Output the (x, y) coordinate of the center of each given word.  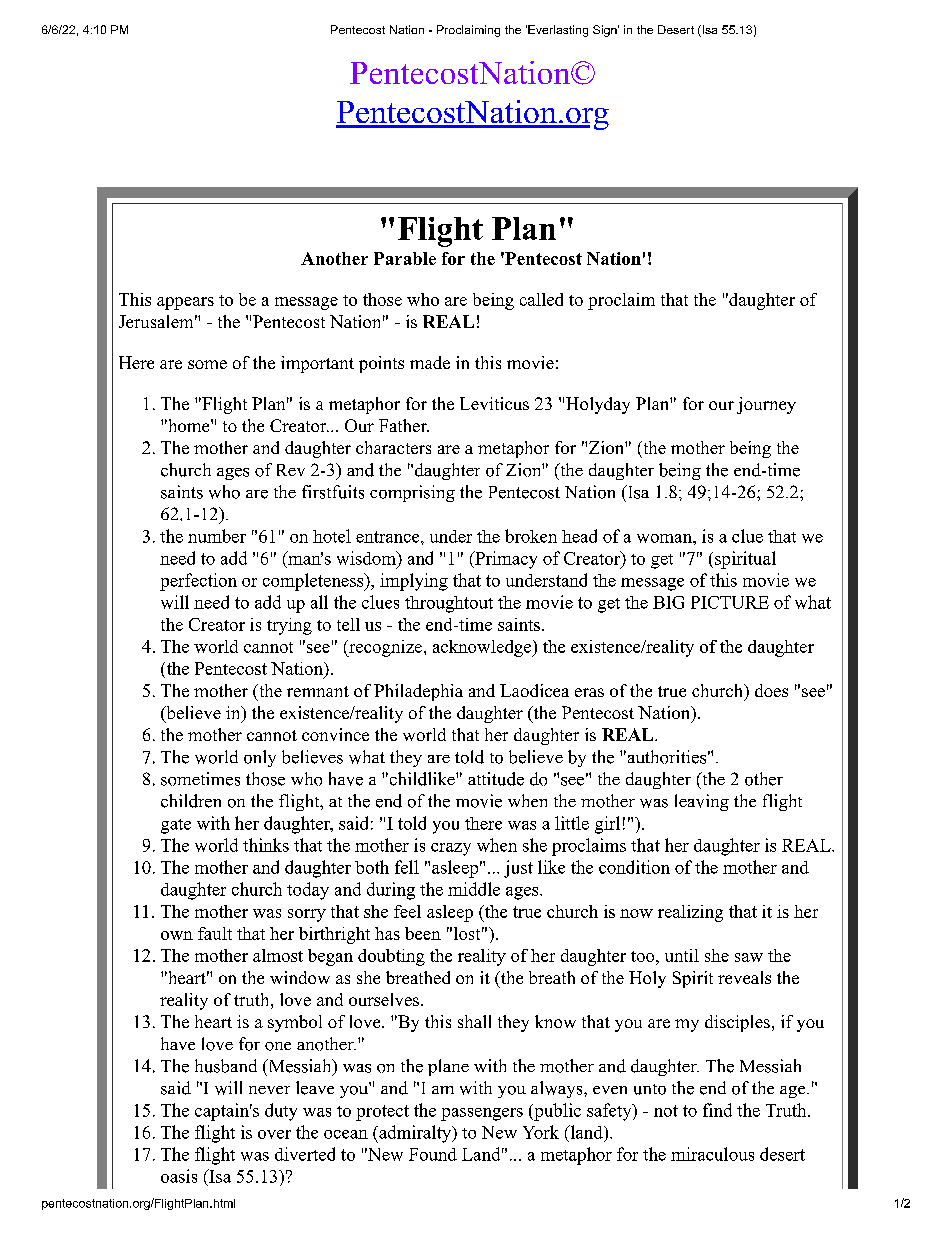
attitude (496, 779)
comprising (412, 493)
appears (185, 303)
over (274, 1134)
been (423, 933)
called (541, 299)
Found (433, 1154)
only (260, 758)
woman (665, 538)
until (682, 955)
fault (215, 933)
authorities (665, 757)
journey (766, 405)
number (217, 536)
